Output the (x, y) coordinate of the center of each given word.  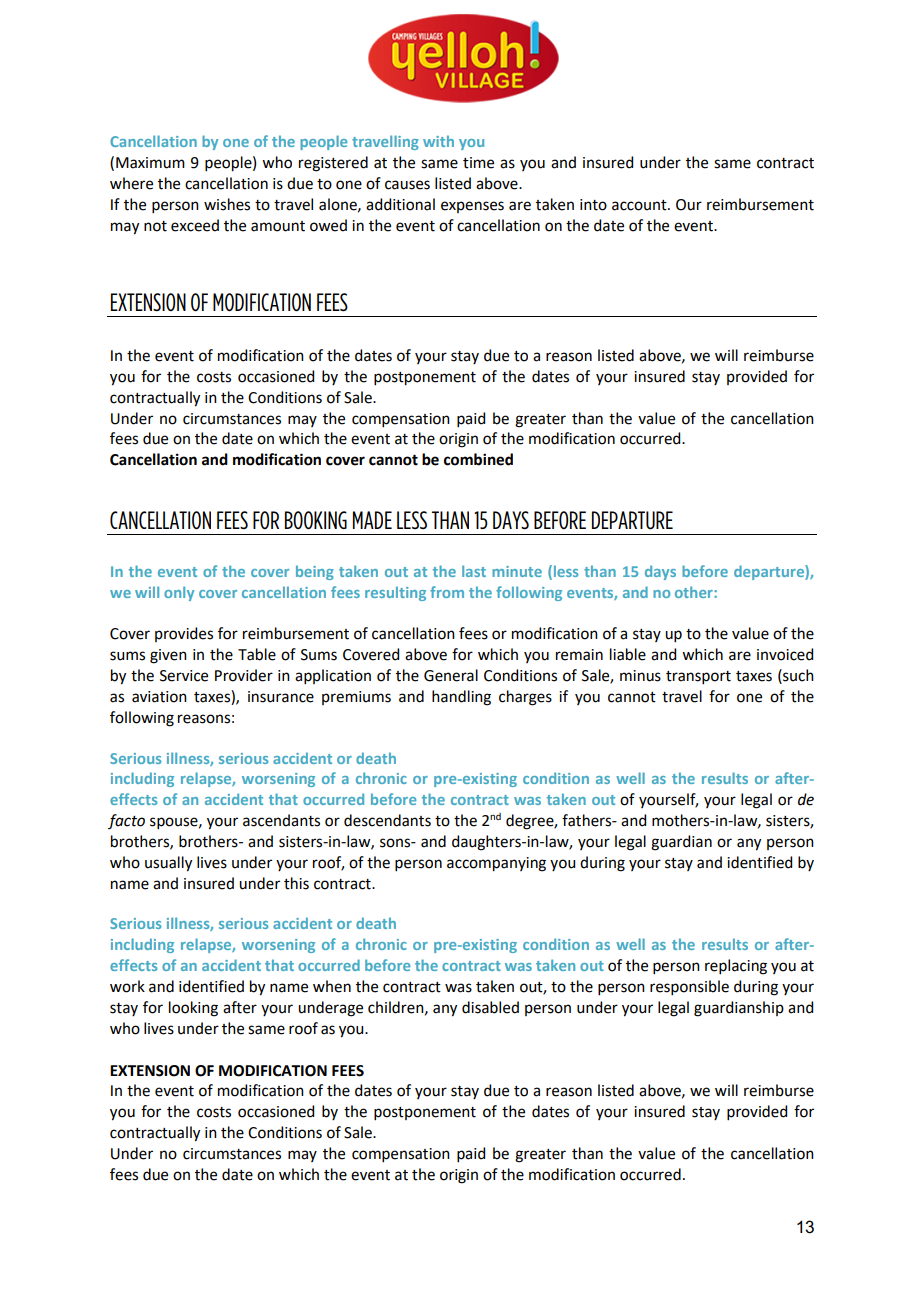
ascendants (281, 820)
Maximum (150, 163)
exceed (195, 225)
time (478, 163)
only (179, 593)
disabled (490, 1007)
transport (698, 677)
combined (478, 459)
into (593, 205)
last (474, 571)
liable (628, 654)
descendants (387, 820)
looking (193, 1009)
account (640, 205)
